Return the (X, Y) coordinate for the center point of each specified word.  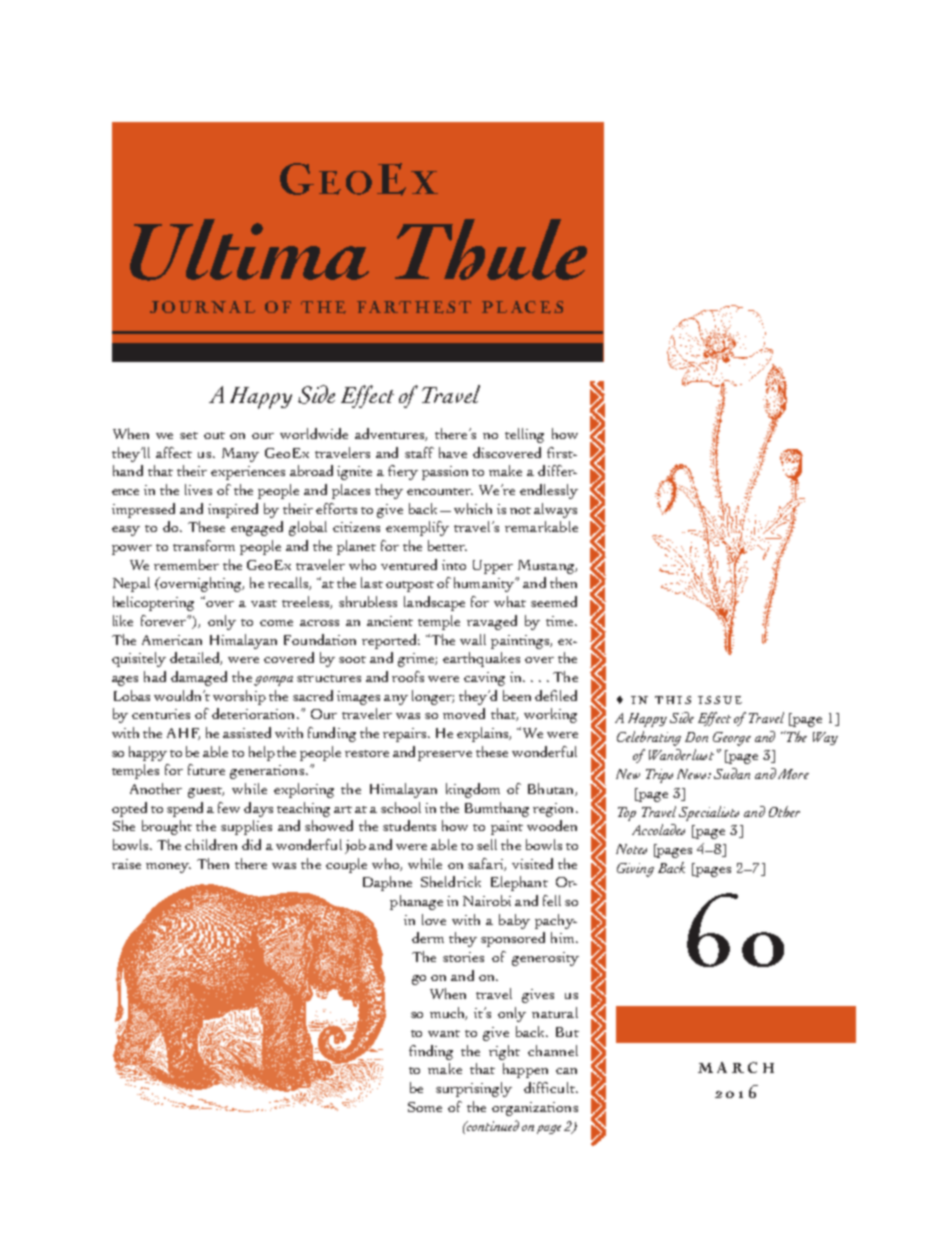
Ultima (249, 250)
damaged (199, 678)
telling (524, 435)
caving (484, 679)
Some (425, 1107)
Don (696, 737)
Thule (491, 249)
